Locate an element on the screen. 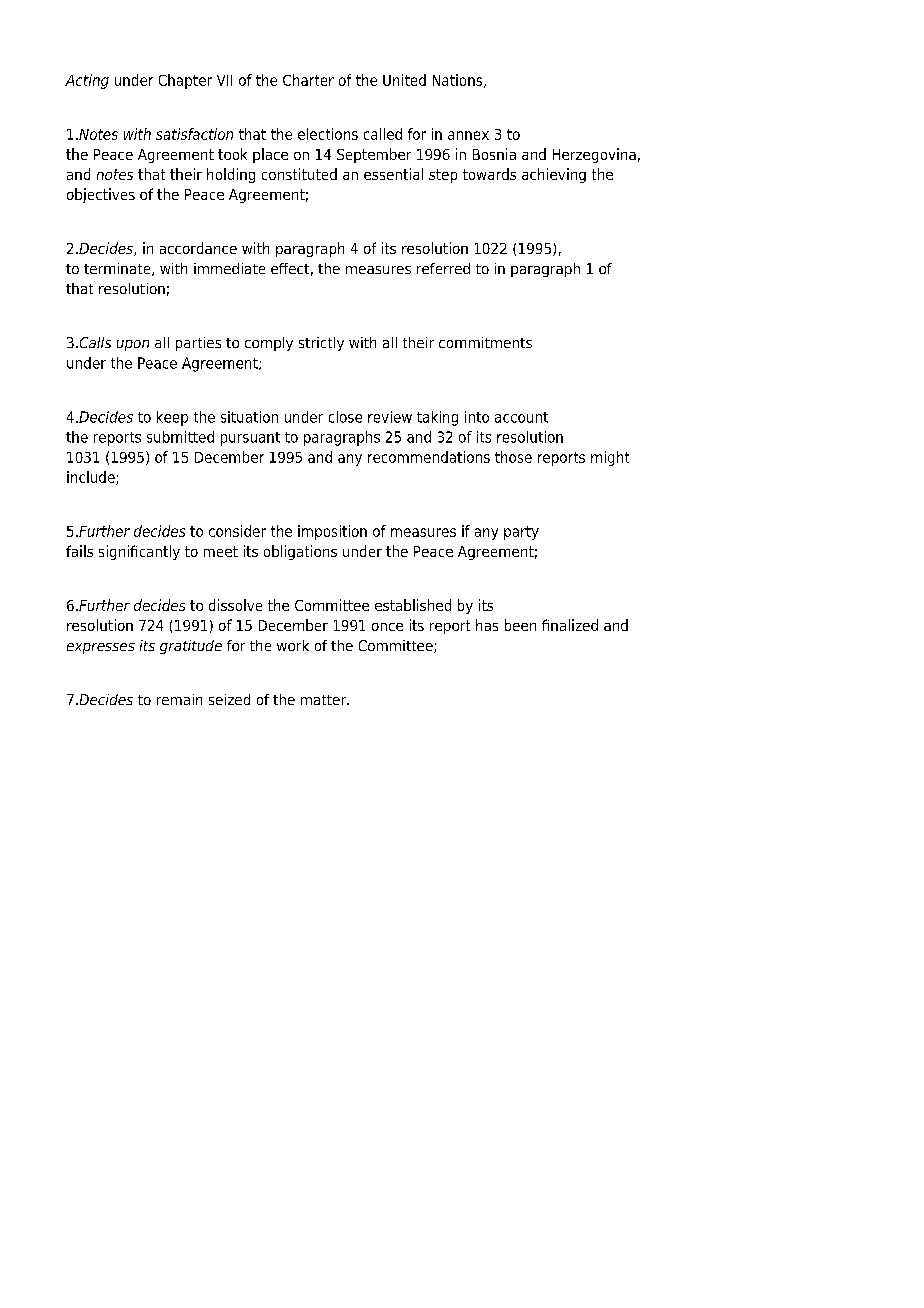  Chapter is located at coordinates (185, 81).
